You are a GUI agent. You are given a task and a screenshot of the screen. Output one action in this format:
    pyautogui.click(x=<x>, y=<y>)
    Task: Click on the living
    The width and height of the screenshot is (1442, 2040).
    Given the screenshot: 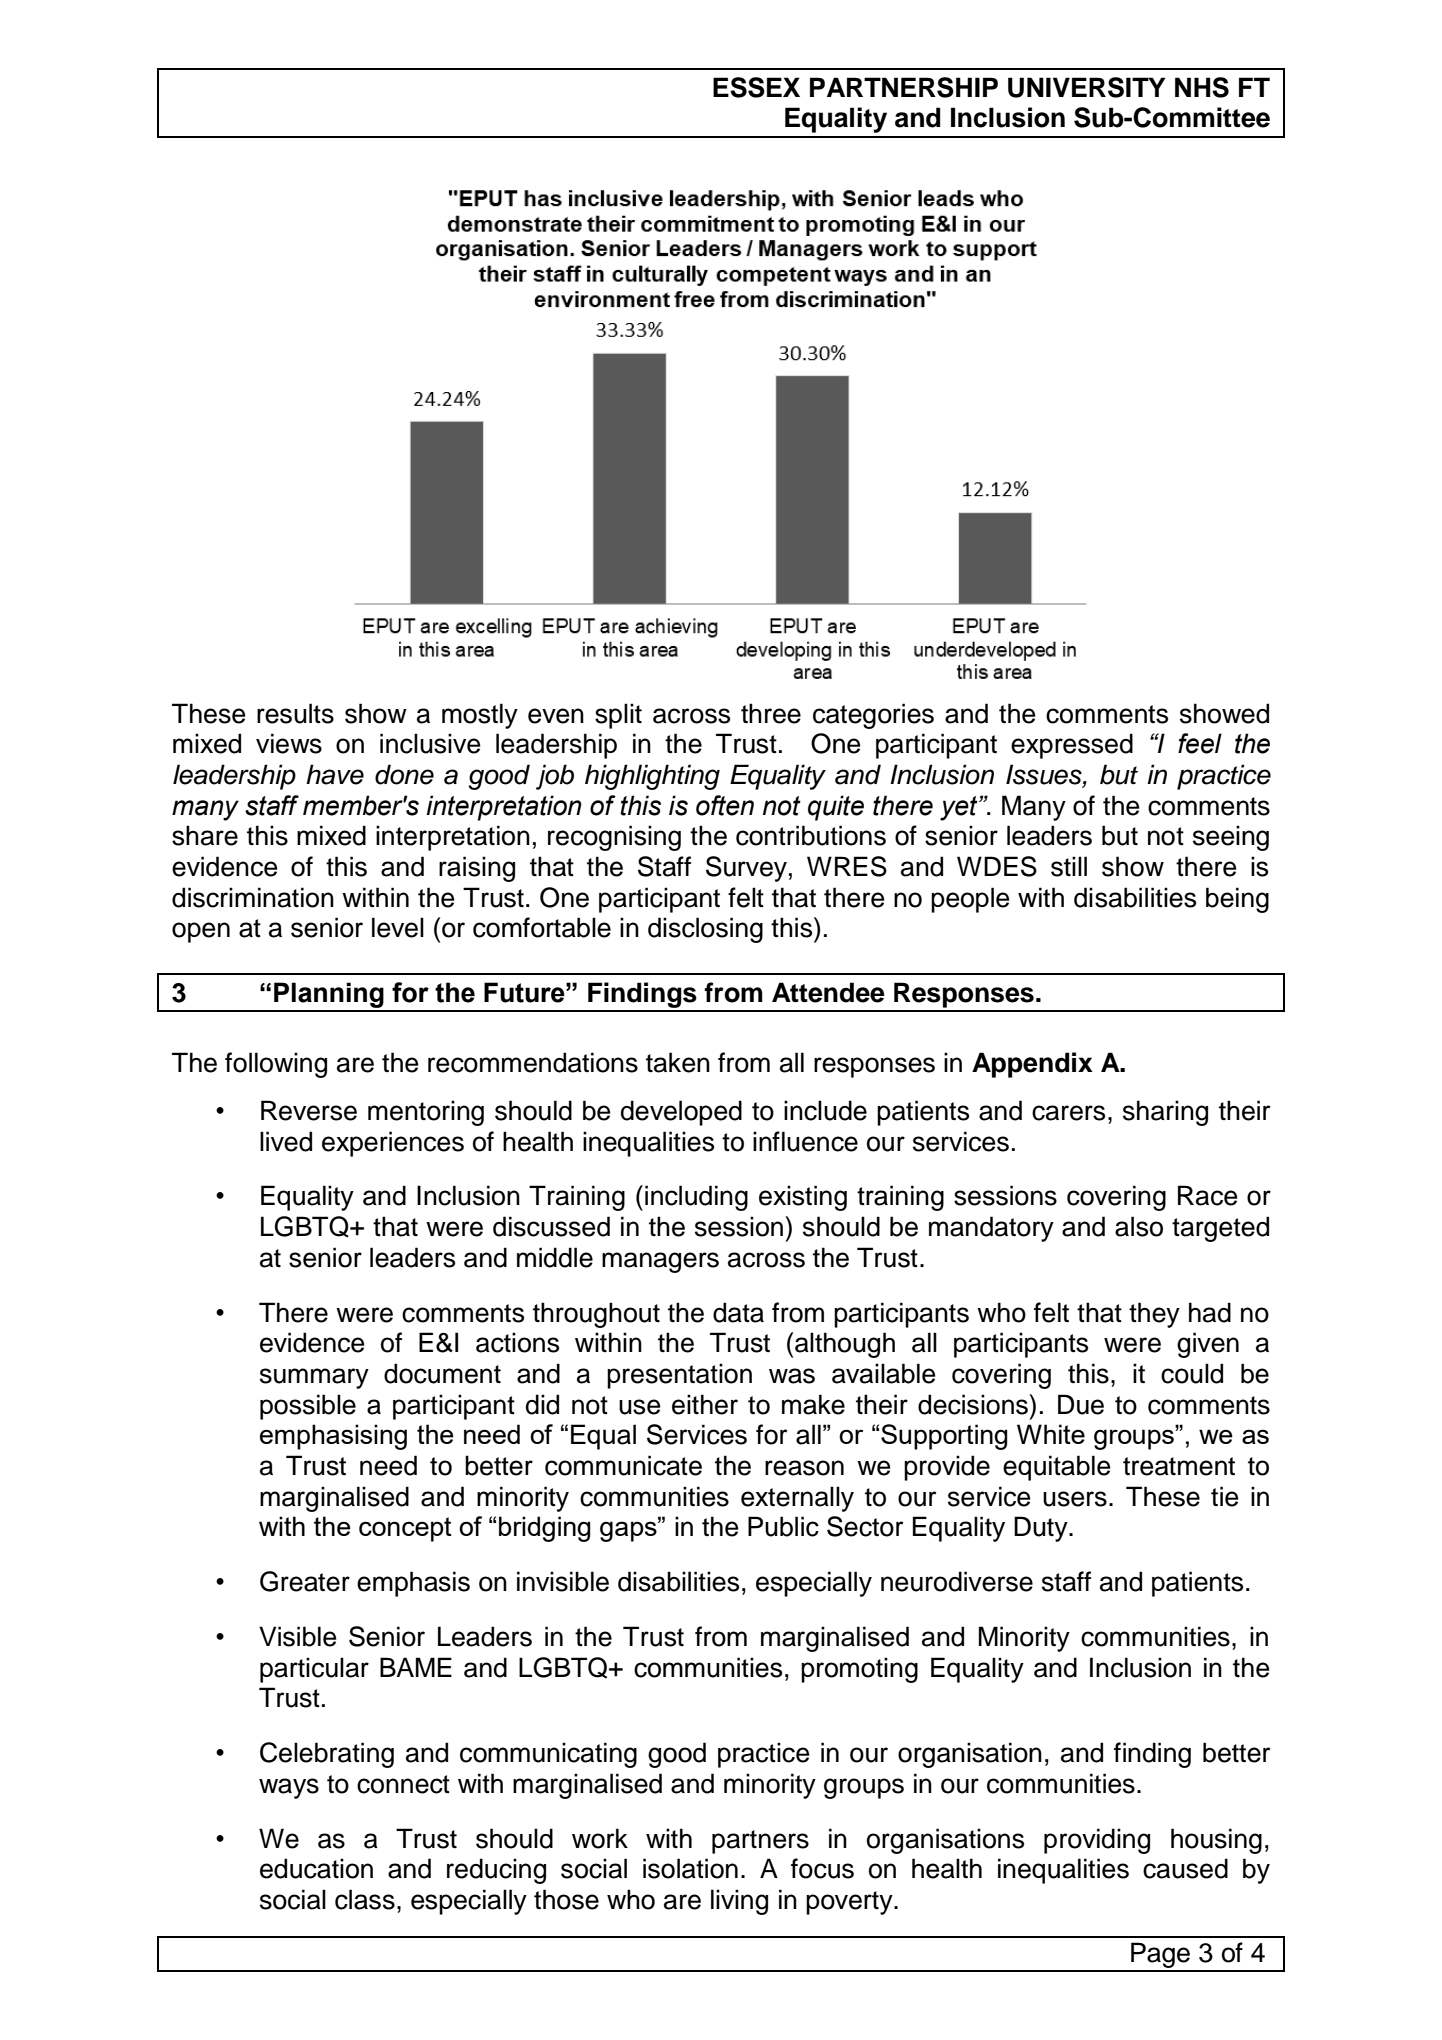 What is the action you would take?
    pyautogui.click(x=739, y=1902)
